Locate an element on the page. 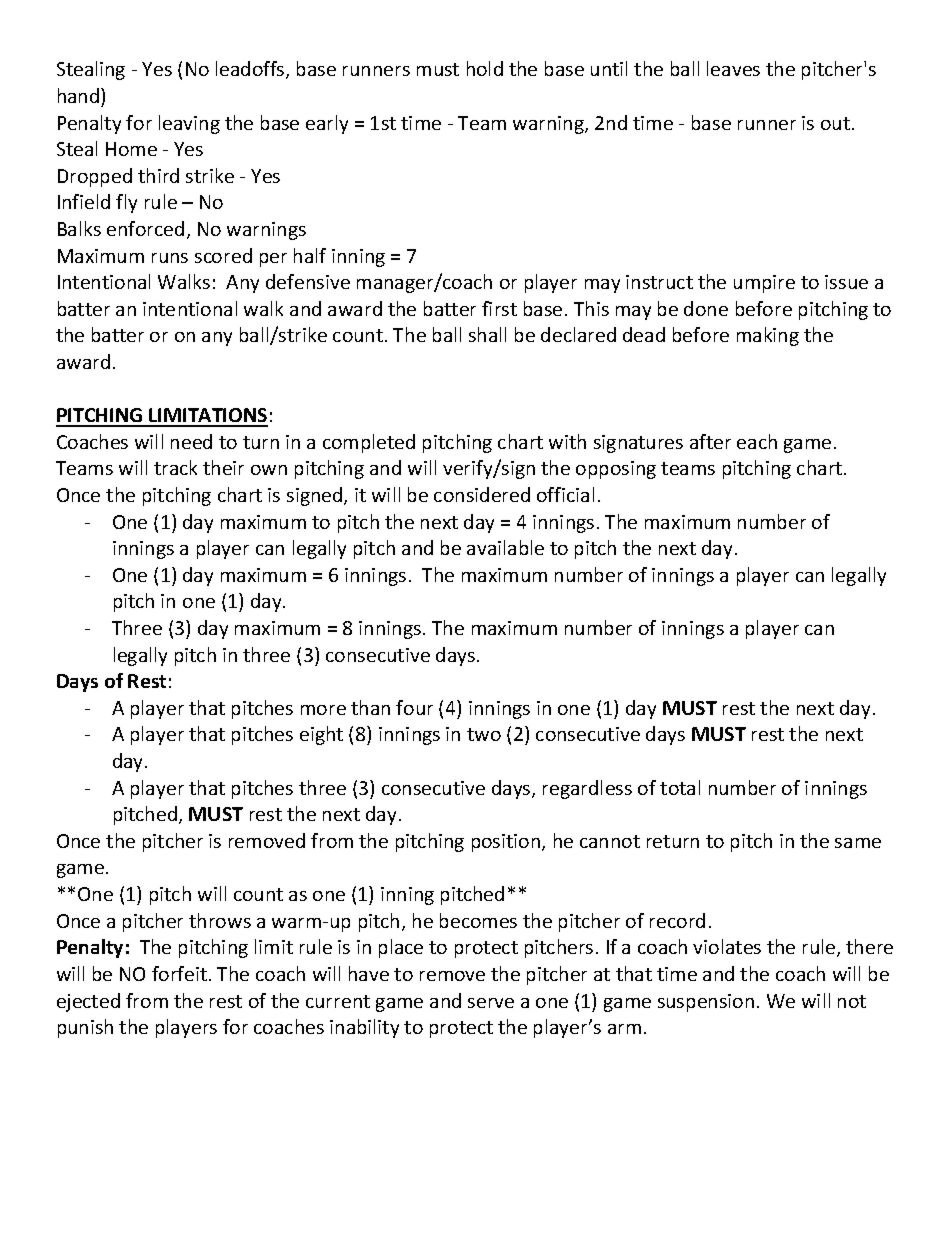  need is located at coordinates (191, 441).
